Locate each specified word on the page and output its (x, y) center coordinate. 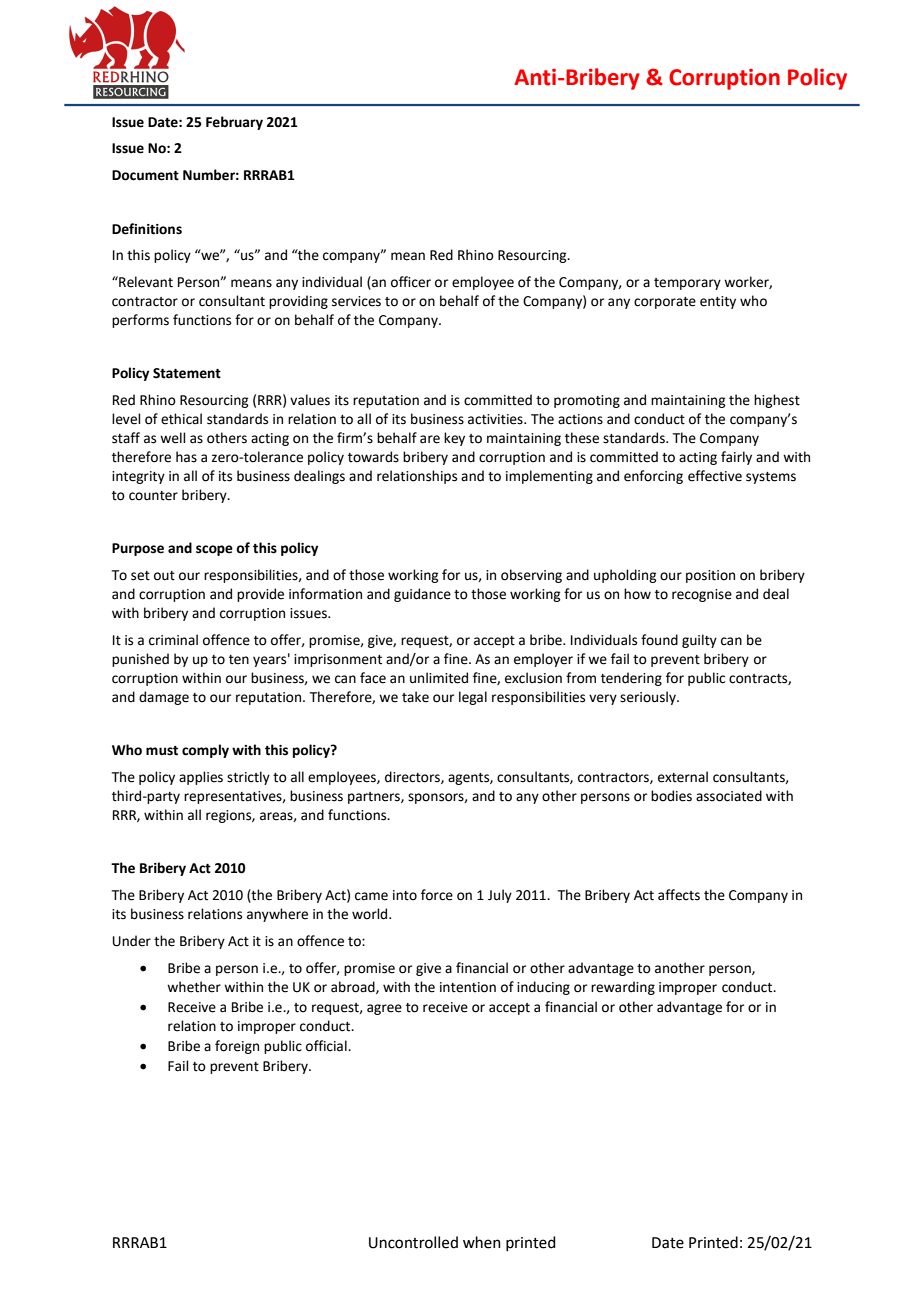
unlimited (439, 678)
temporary (687, 284)
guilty (699, 641)
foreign (237, 1047)
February (234, 123)
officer (411, 282)
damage (164, 698)
